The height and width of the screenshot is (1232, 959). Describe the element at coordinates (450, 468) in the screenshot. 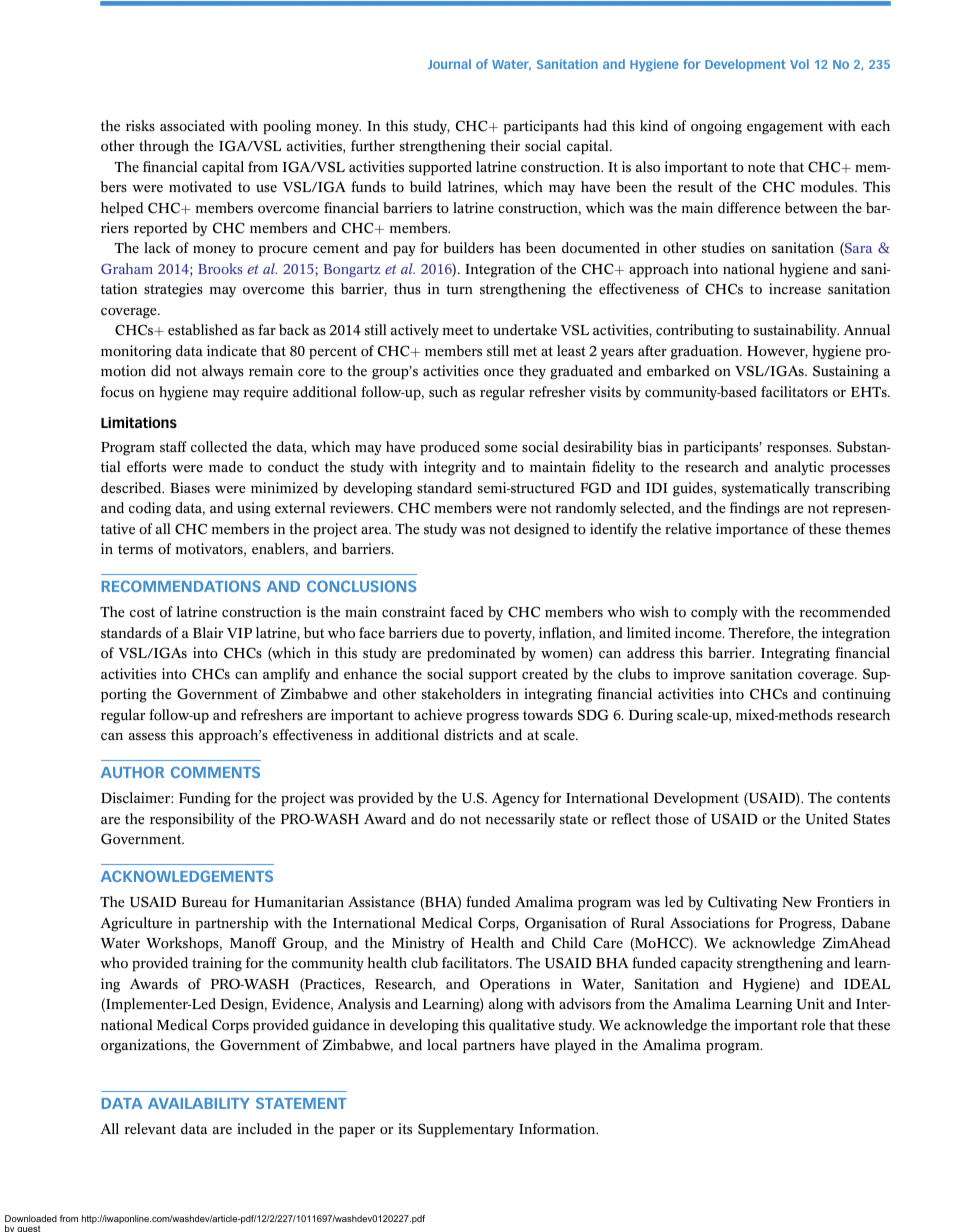

I see `integrity` at that location.
